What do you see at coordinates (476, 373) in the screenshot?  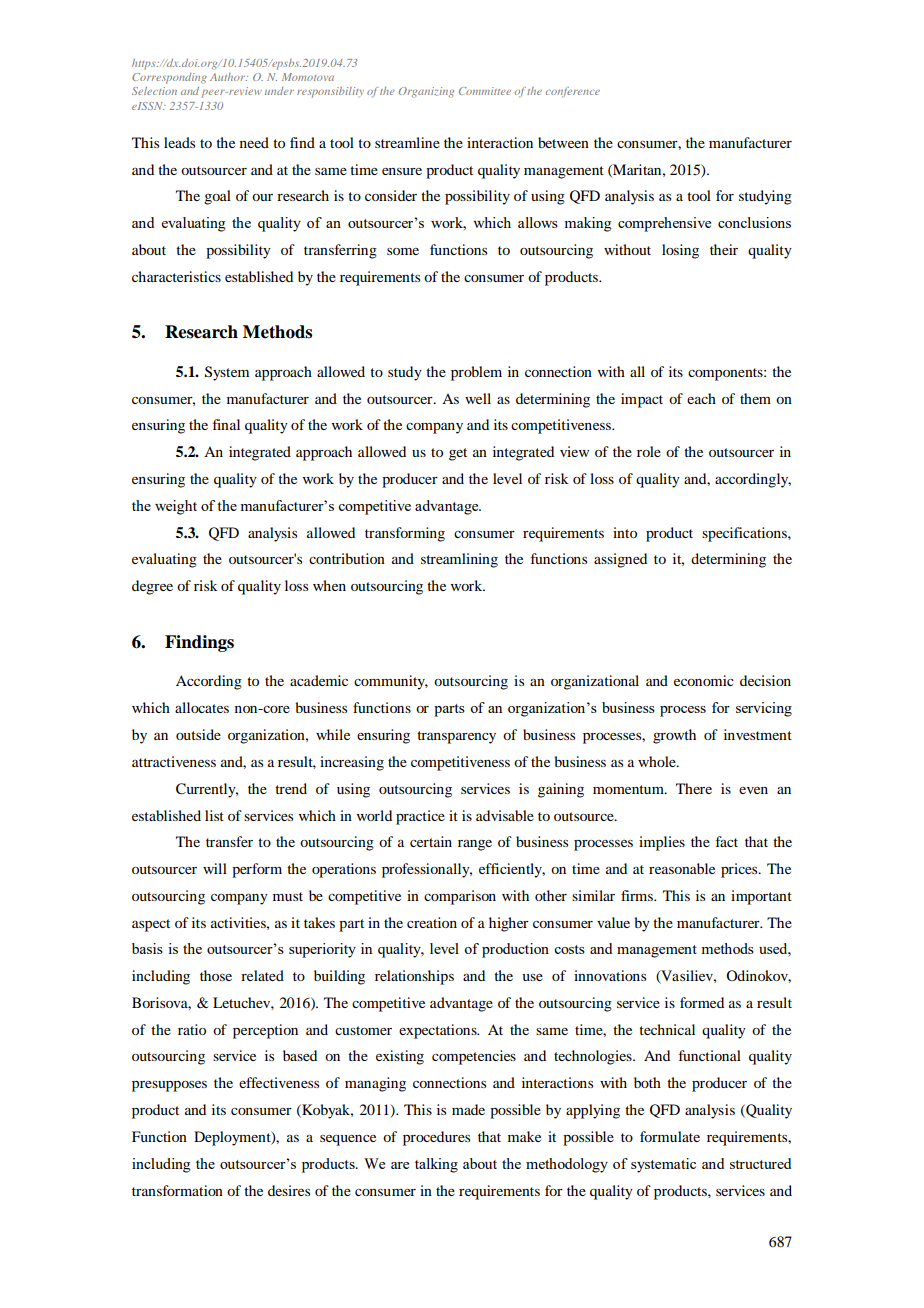 I see `problem` at bounding box center [476, 373].
